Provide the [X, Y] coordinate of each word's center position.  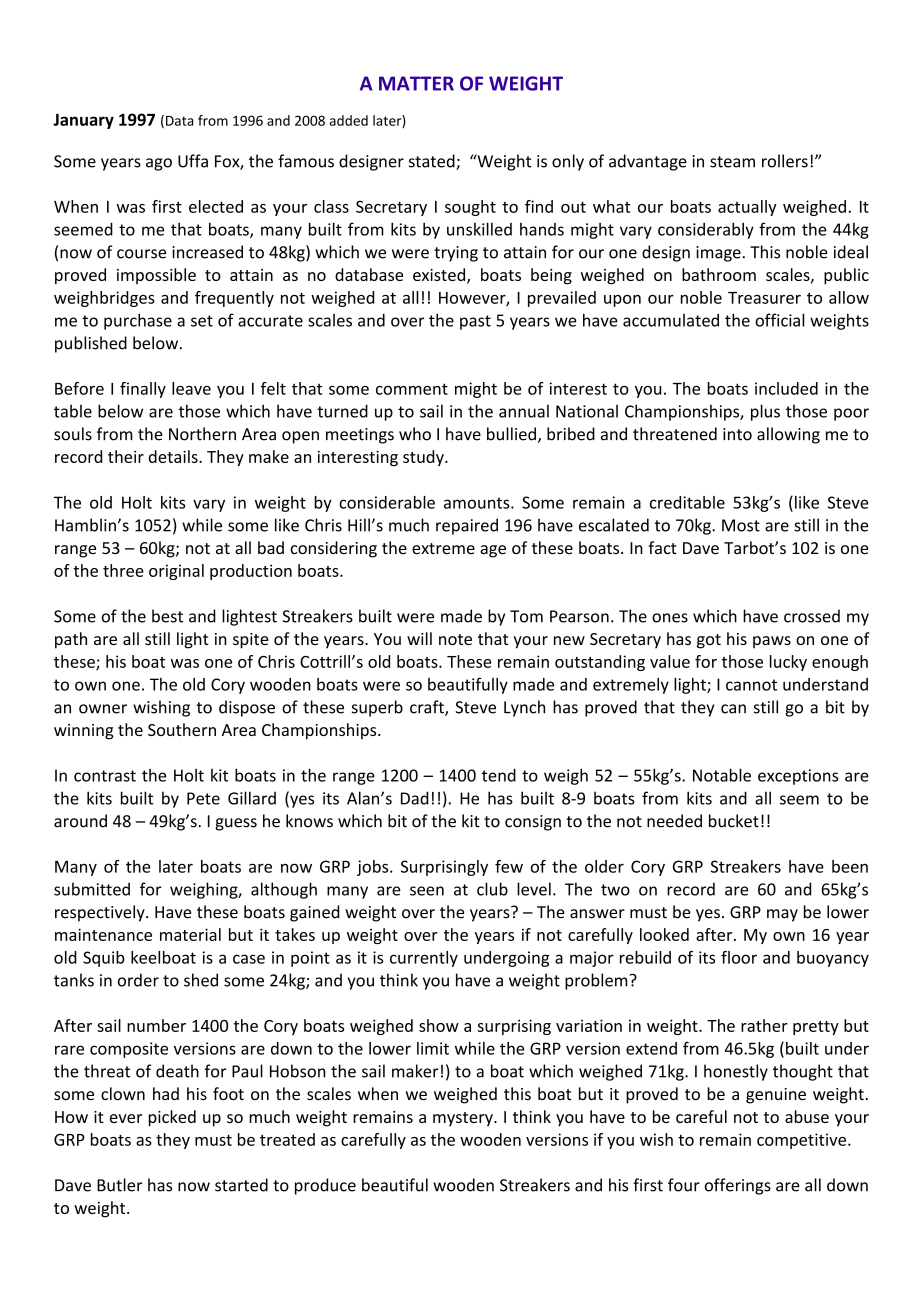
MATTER [416, 83]
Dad [415, 798]
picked [172, 1118]
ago [159, 164]
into [737, 434]
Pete [203, 798]
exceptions [798, 777]
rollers [785, 161]
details [174, 456]
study [424, 458]
